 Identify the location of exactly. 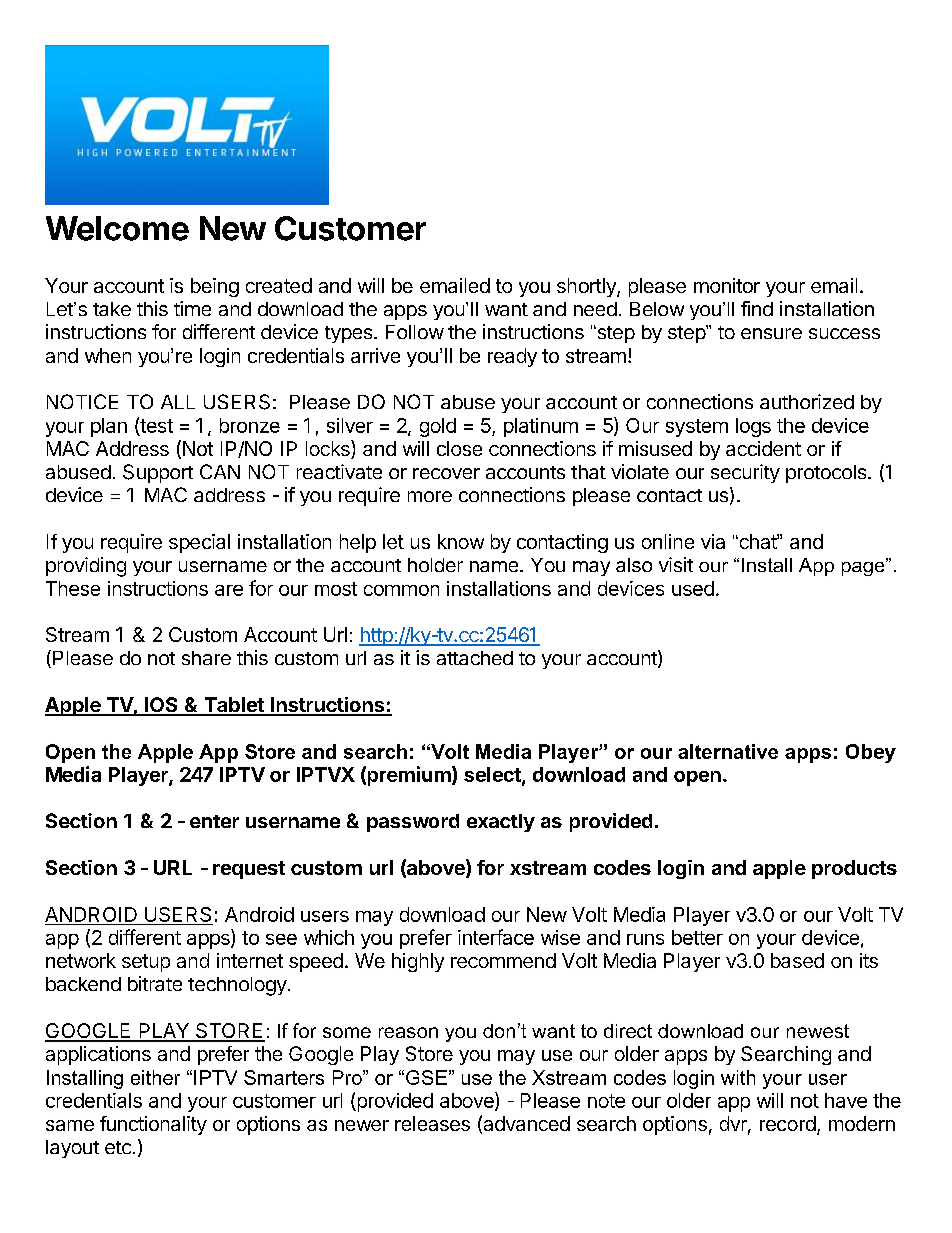
(501, 823).
